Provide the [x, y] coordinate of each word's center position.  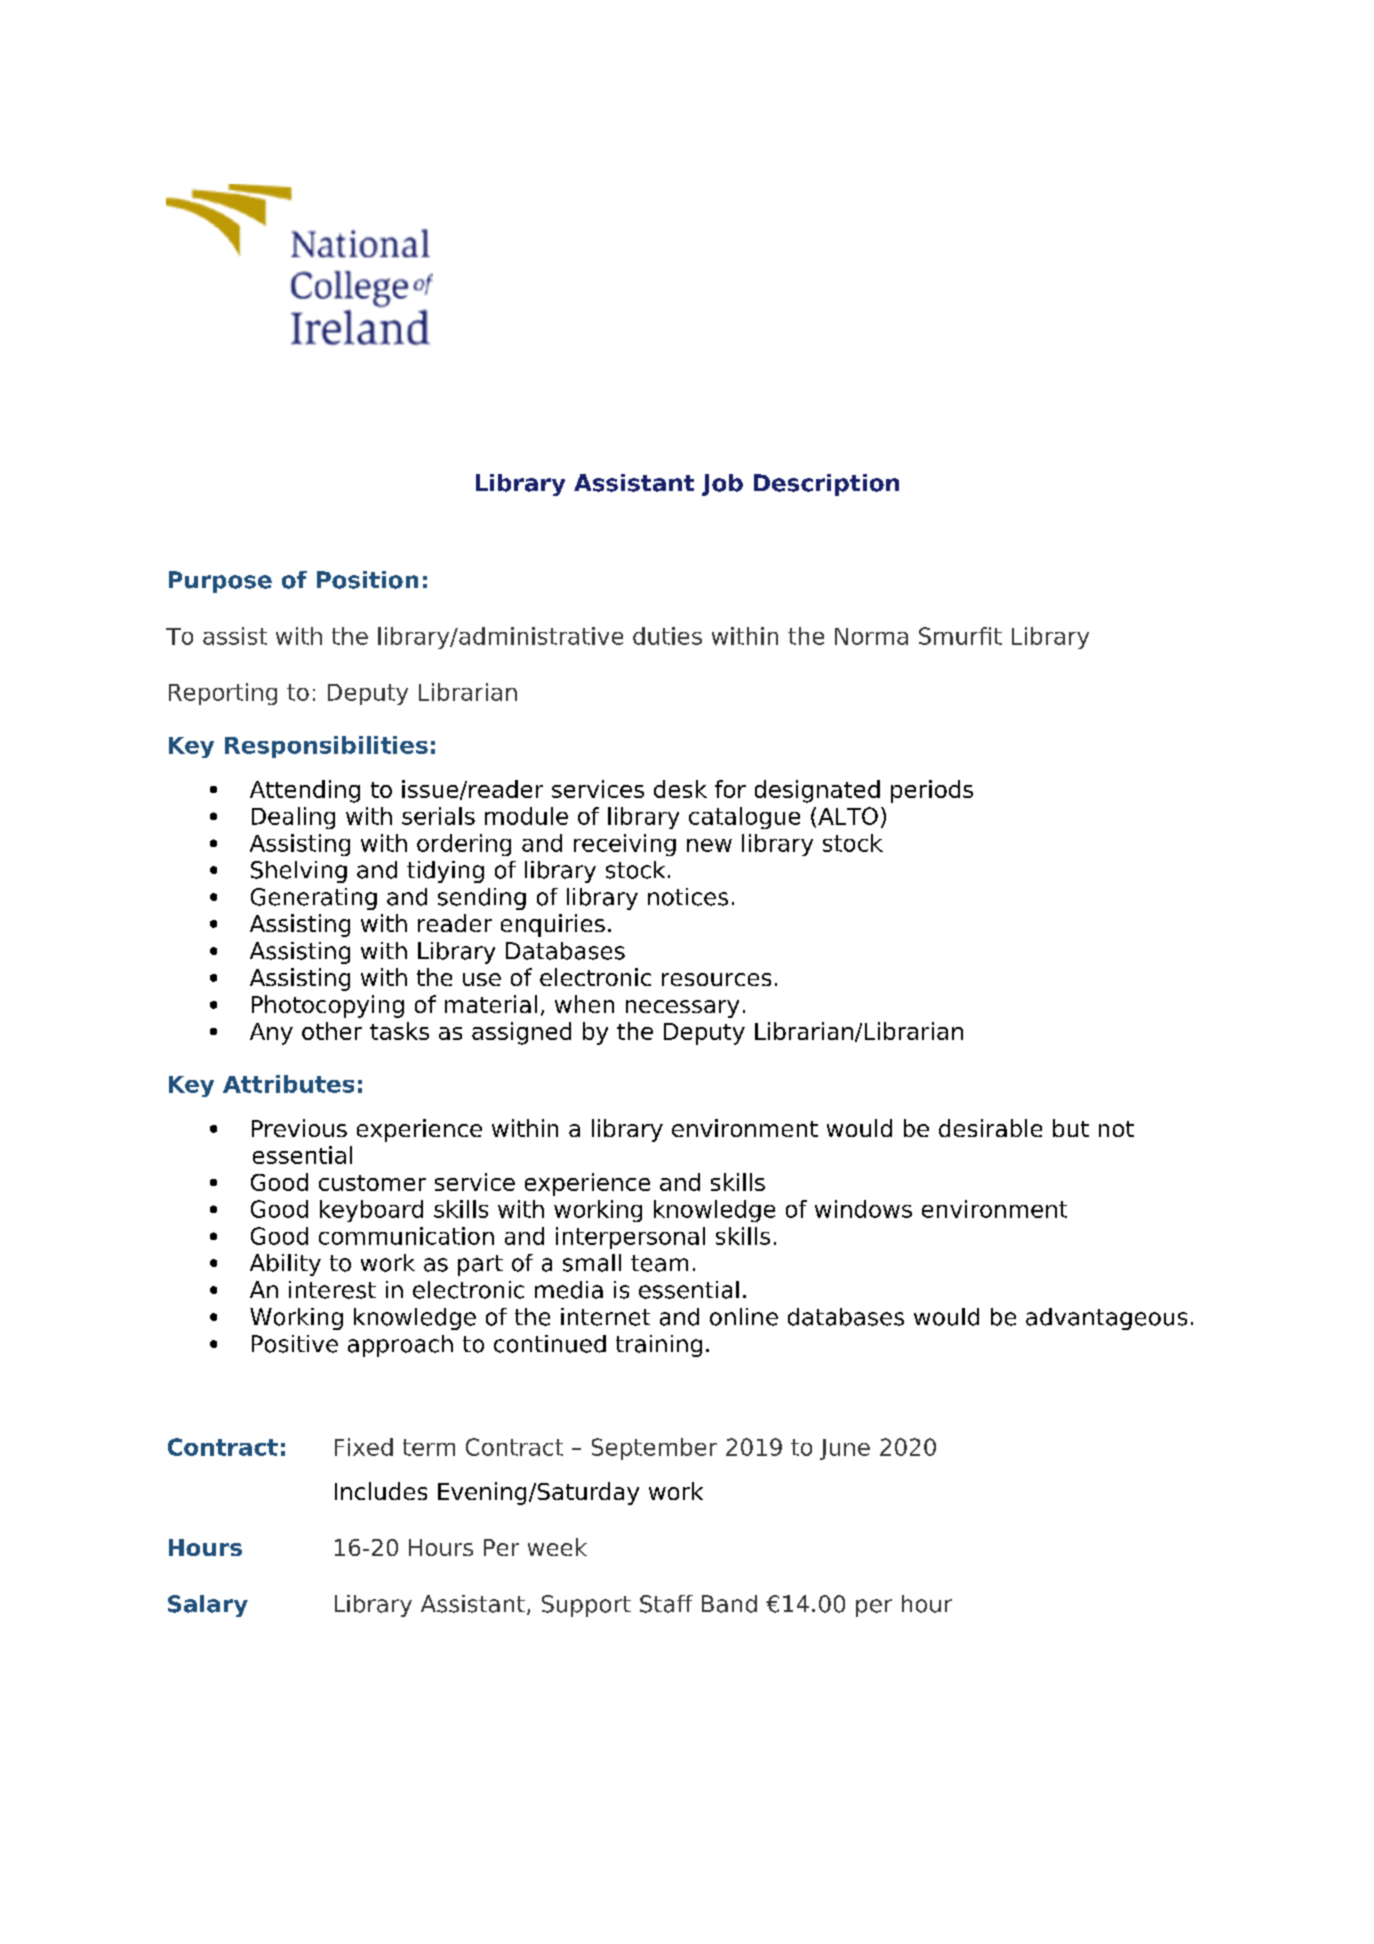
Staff [666, 1604]
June [845, 1449]
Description [826, 485]
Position [367, 580]
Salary [208, 1606]
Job [722, 485]
